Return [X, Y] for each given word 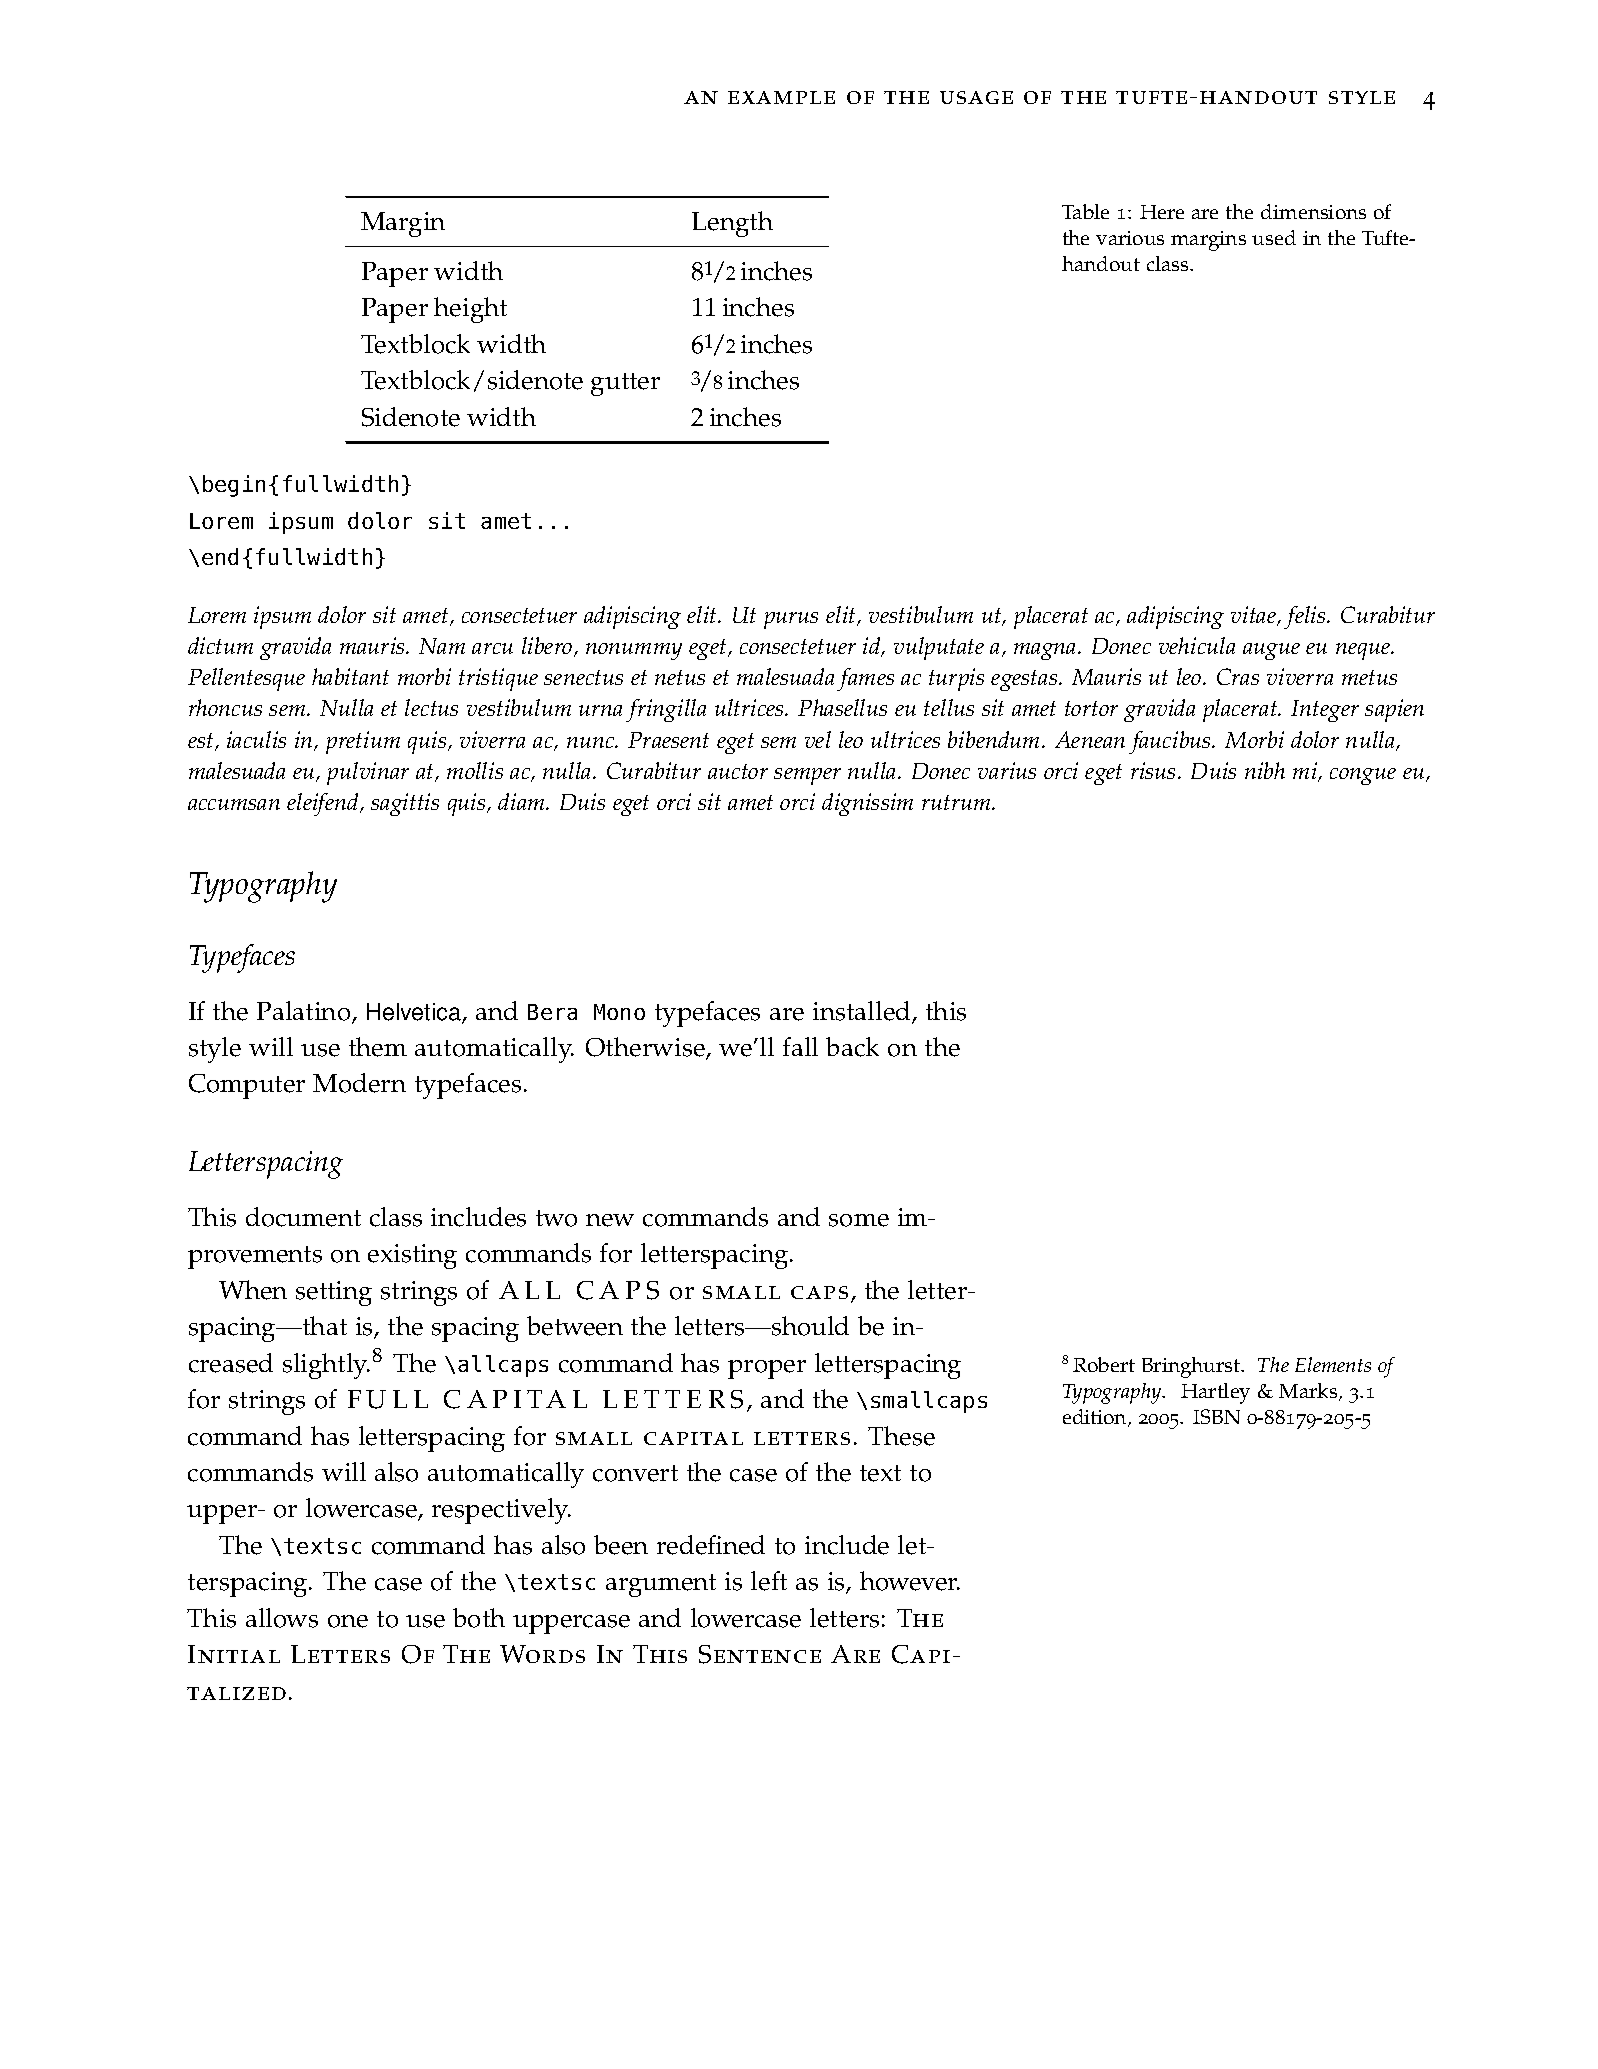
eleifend [324, 804]
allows [282, 1618]
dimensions [1313, 211]
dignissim [867, 804]
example [781, 97]
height [470, 310]
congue [1363, 776]
